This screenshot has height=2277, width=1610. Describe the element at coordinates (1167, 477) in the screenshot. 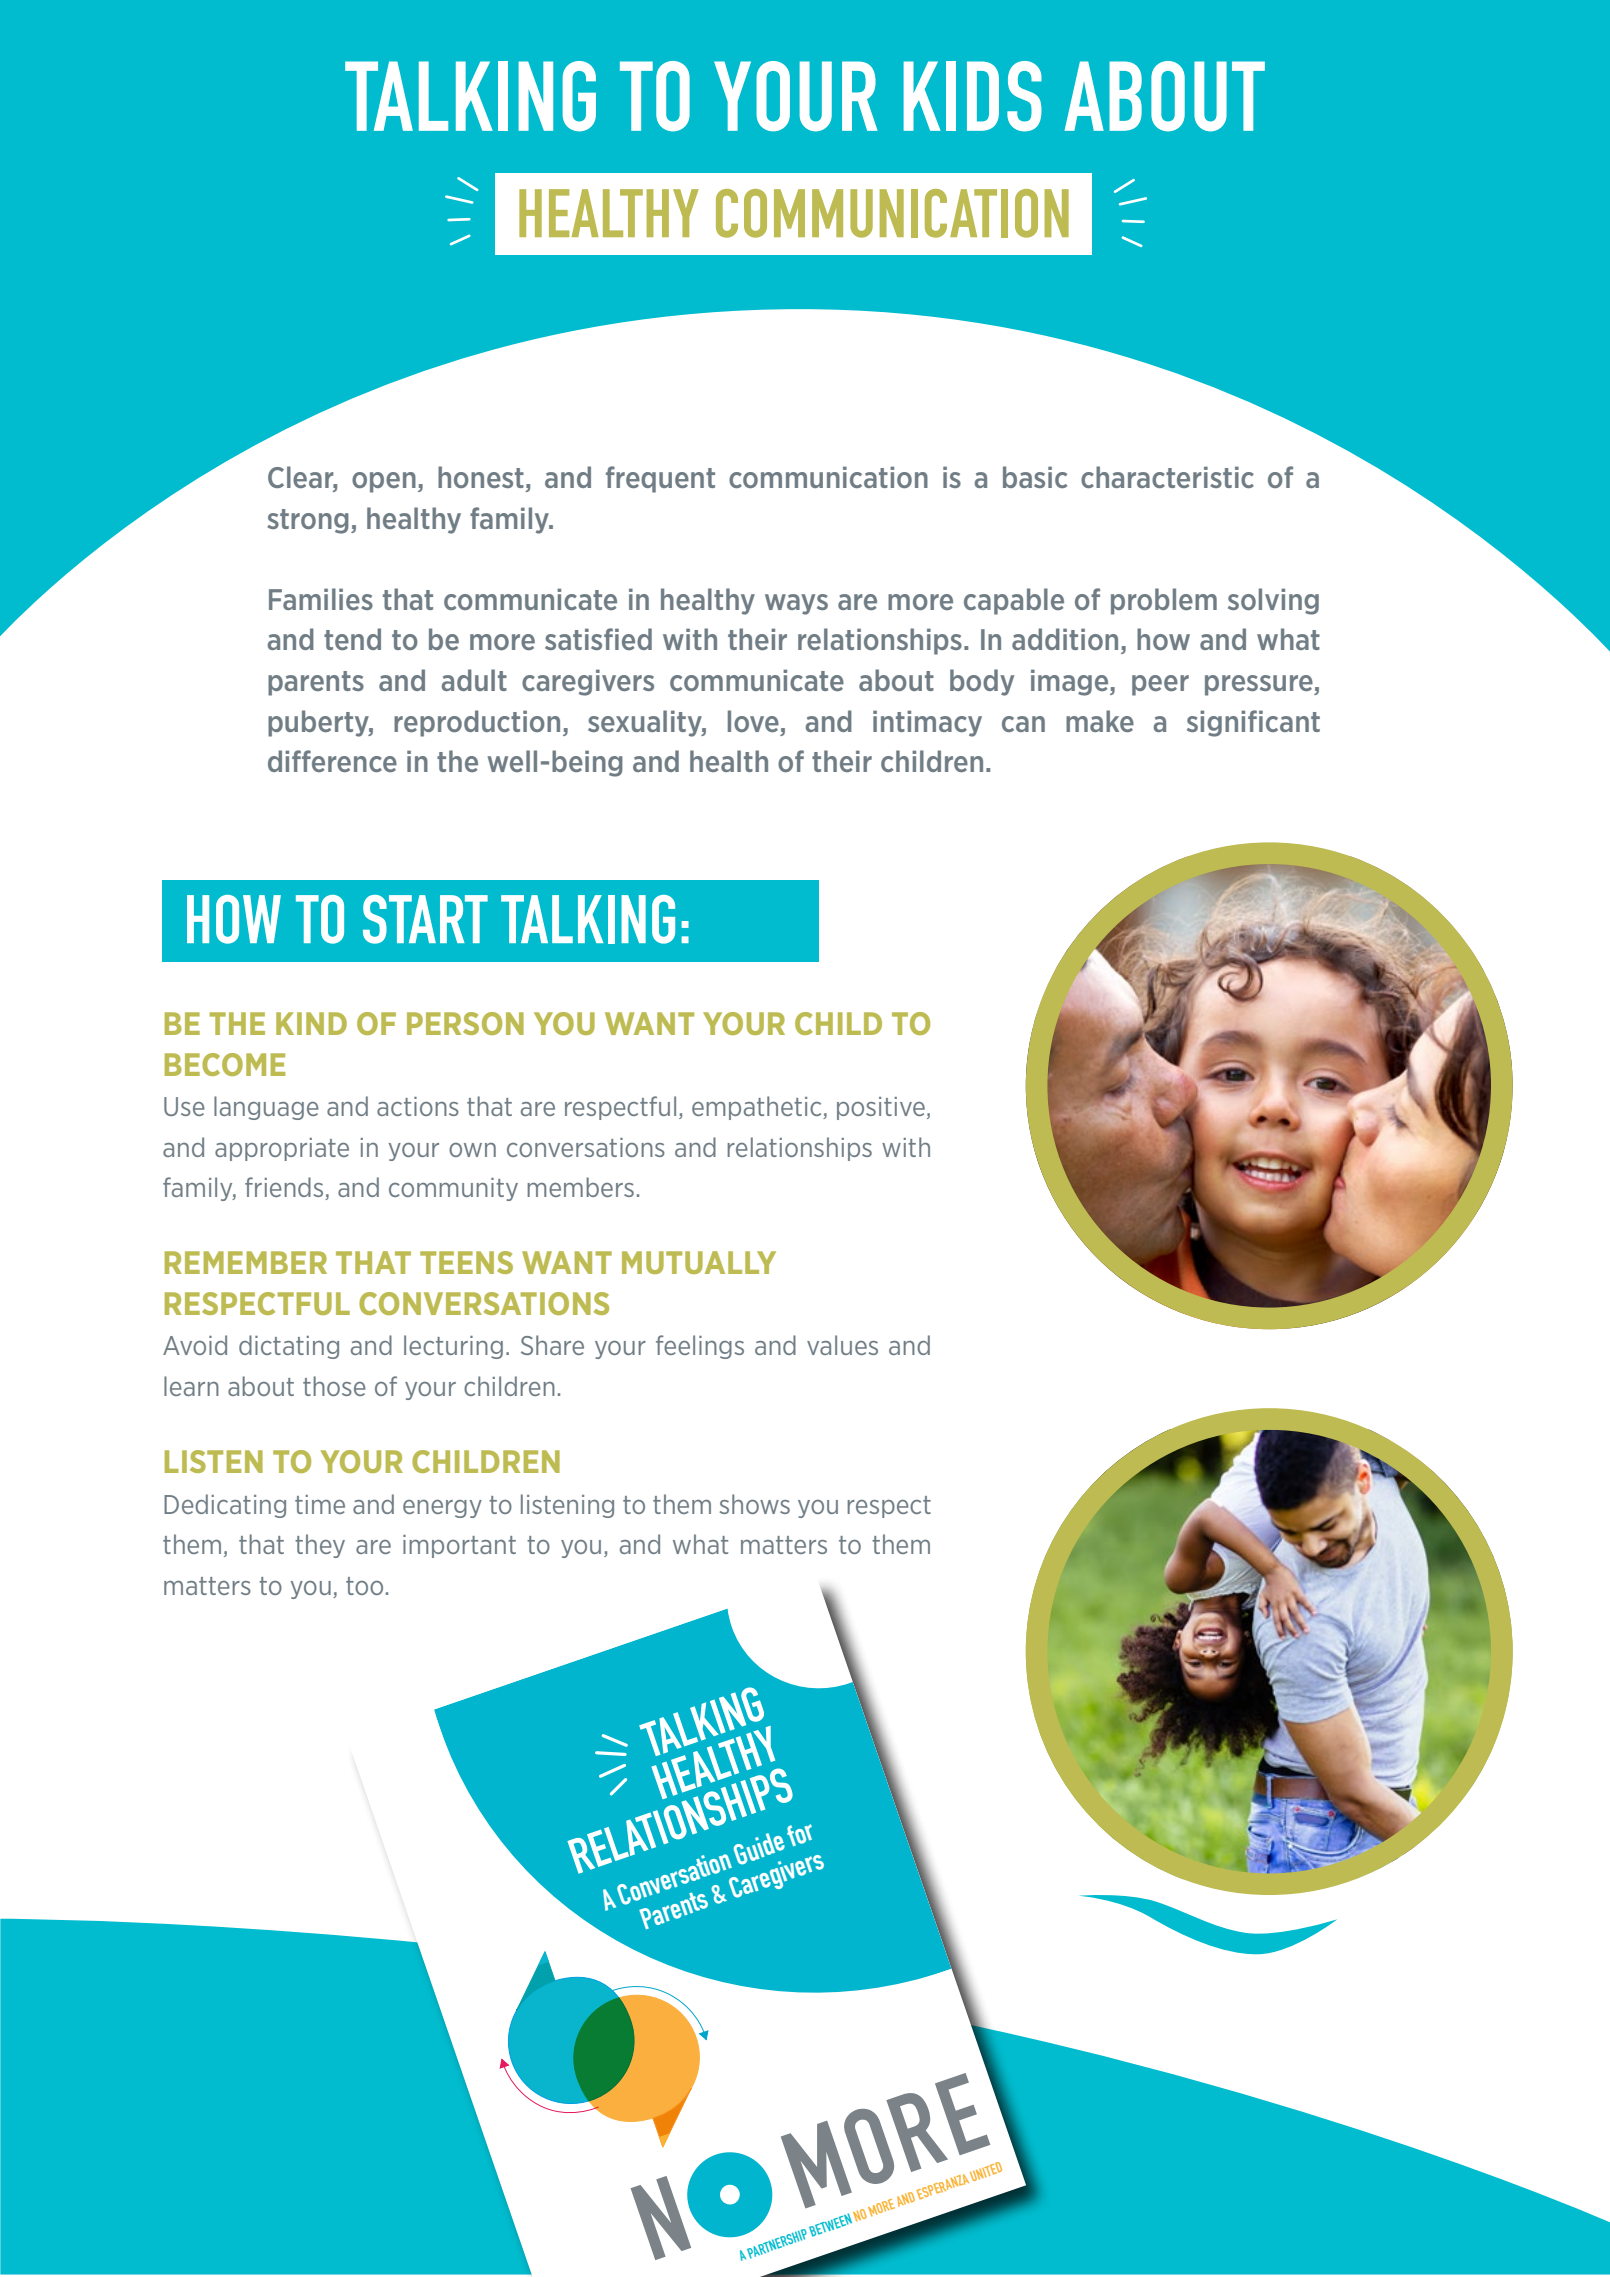

I see `characteristic` at that location.
